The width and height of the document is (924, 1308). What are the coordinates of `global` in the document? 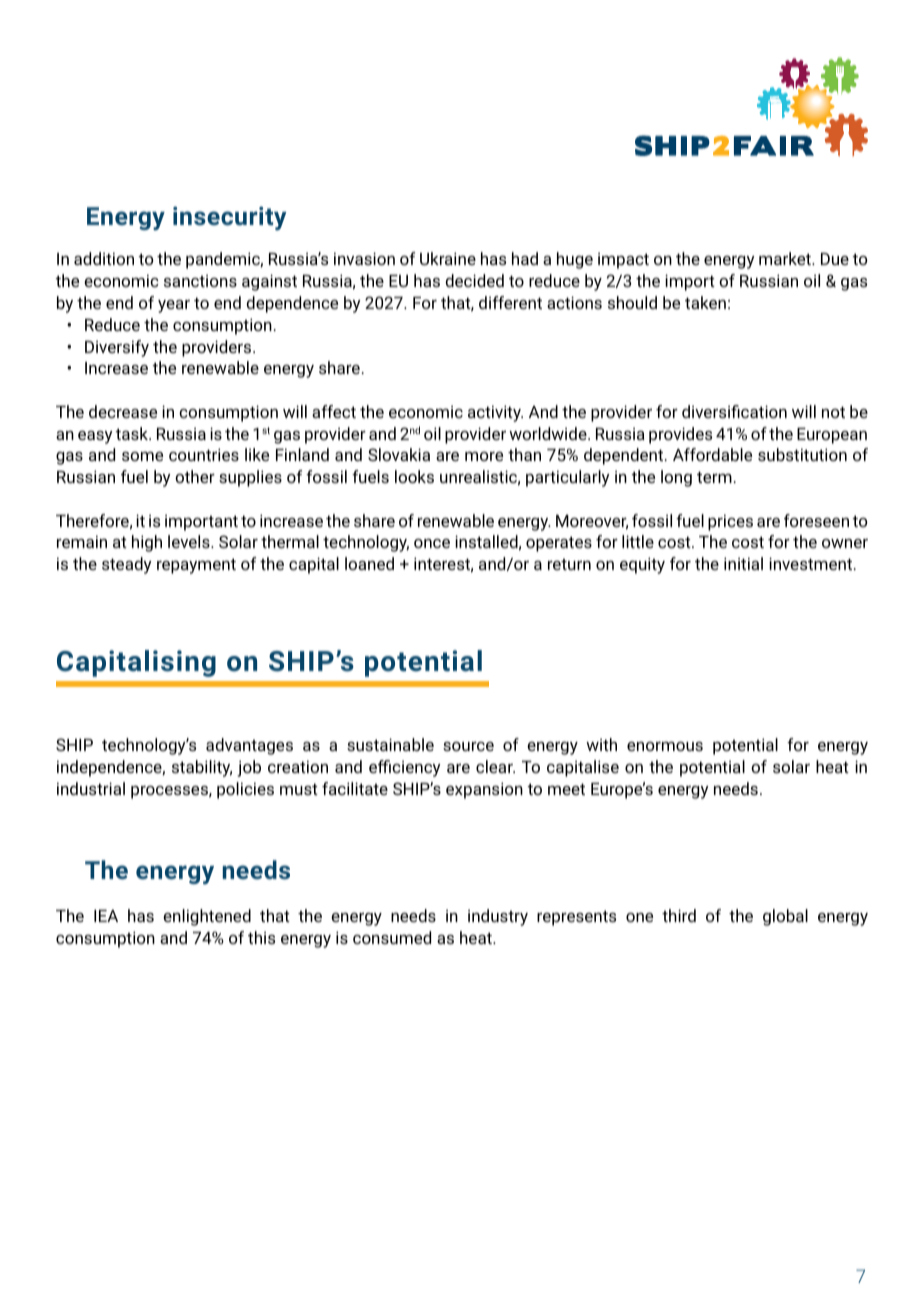 It's located at (785, 917).
